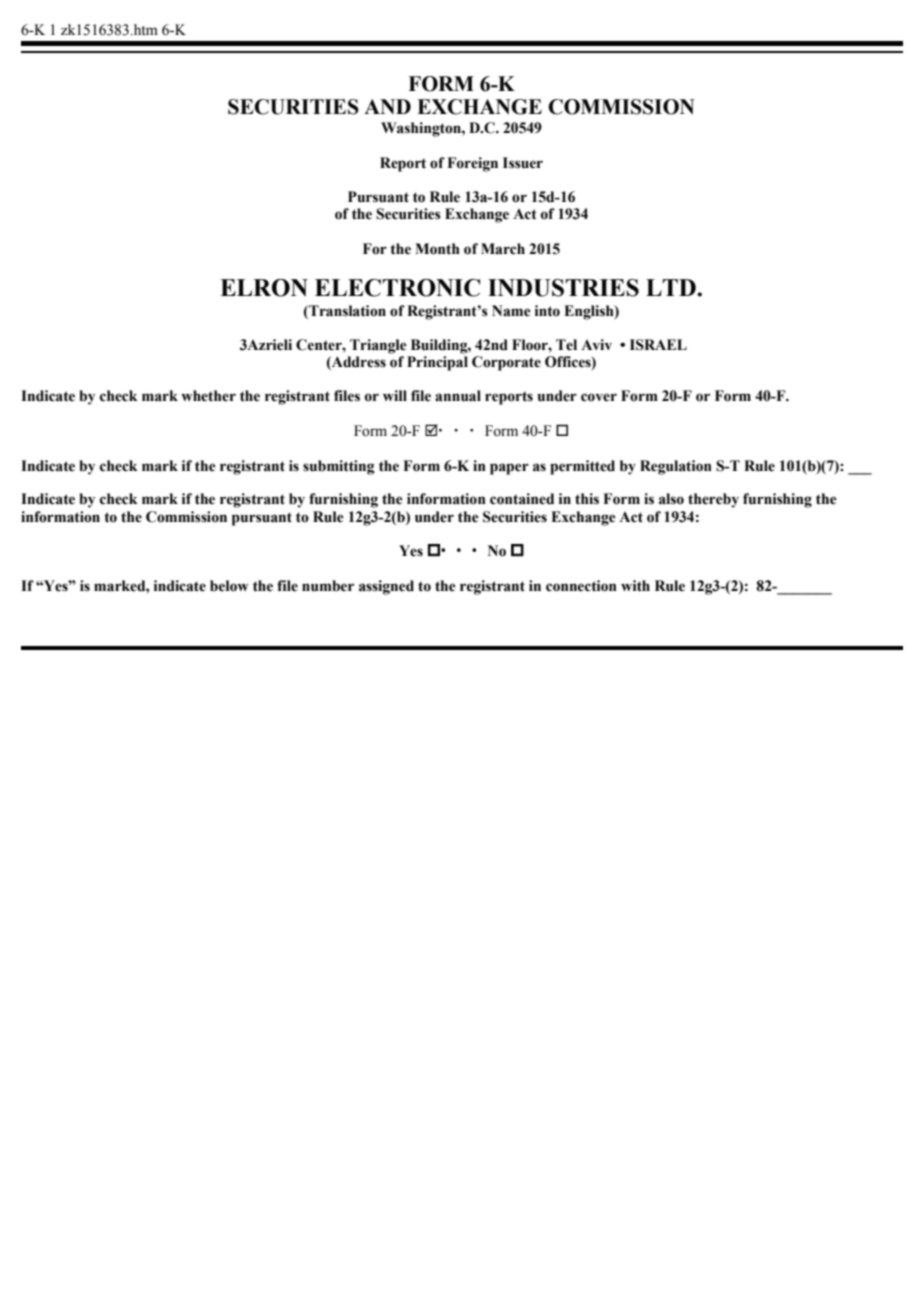 This page has width=924, height=1308. Describe the element at coordinates (658, 345) in the page. I see `ISRAEL` at that location.
